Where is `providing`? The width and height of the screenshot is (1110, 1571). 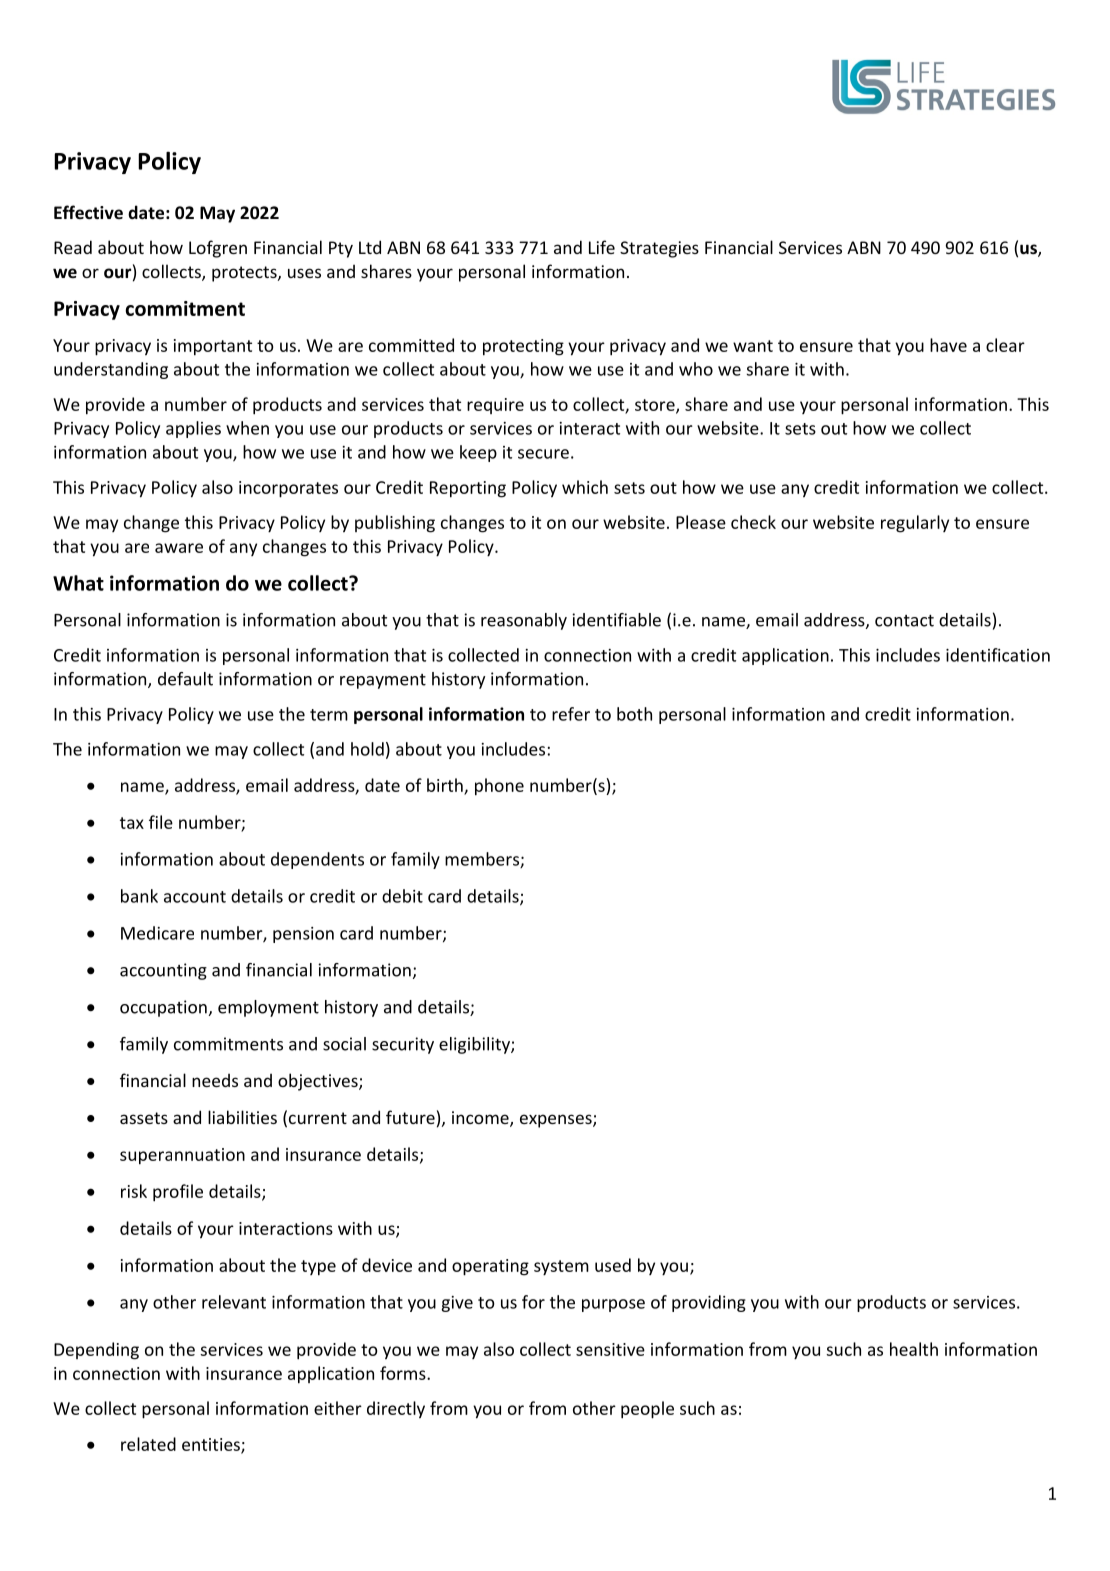 providing is located at coordinates (709, 1303).
